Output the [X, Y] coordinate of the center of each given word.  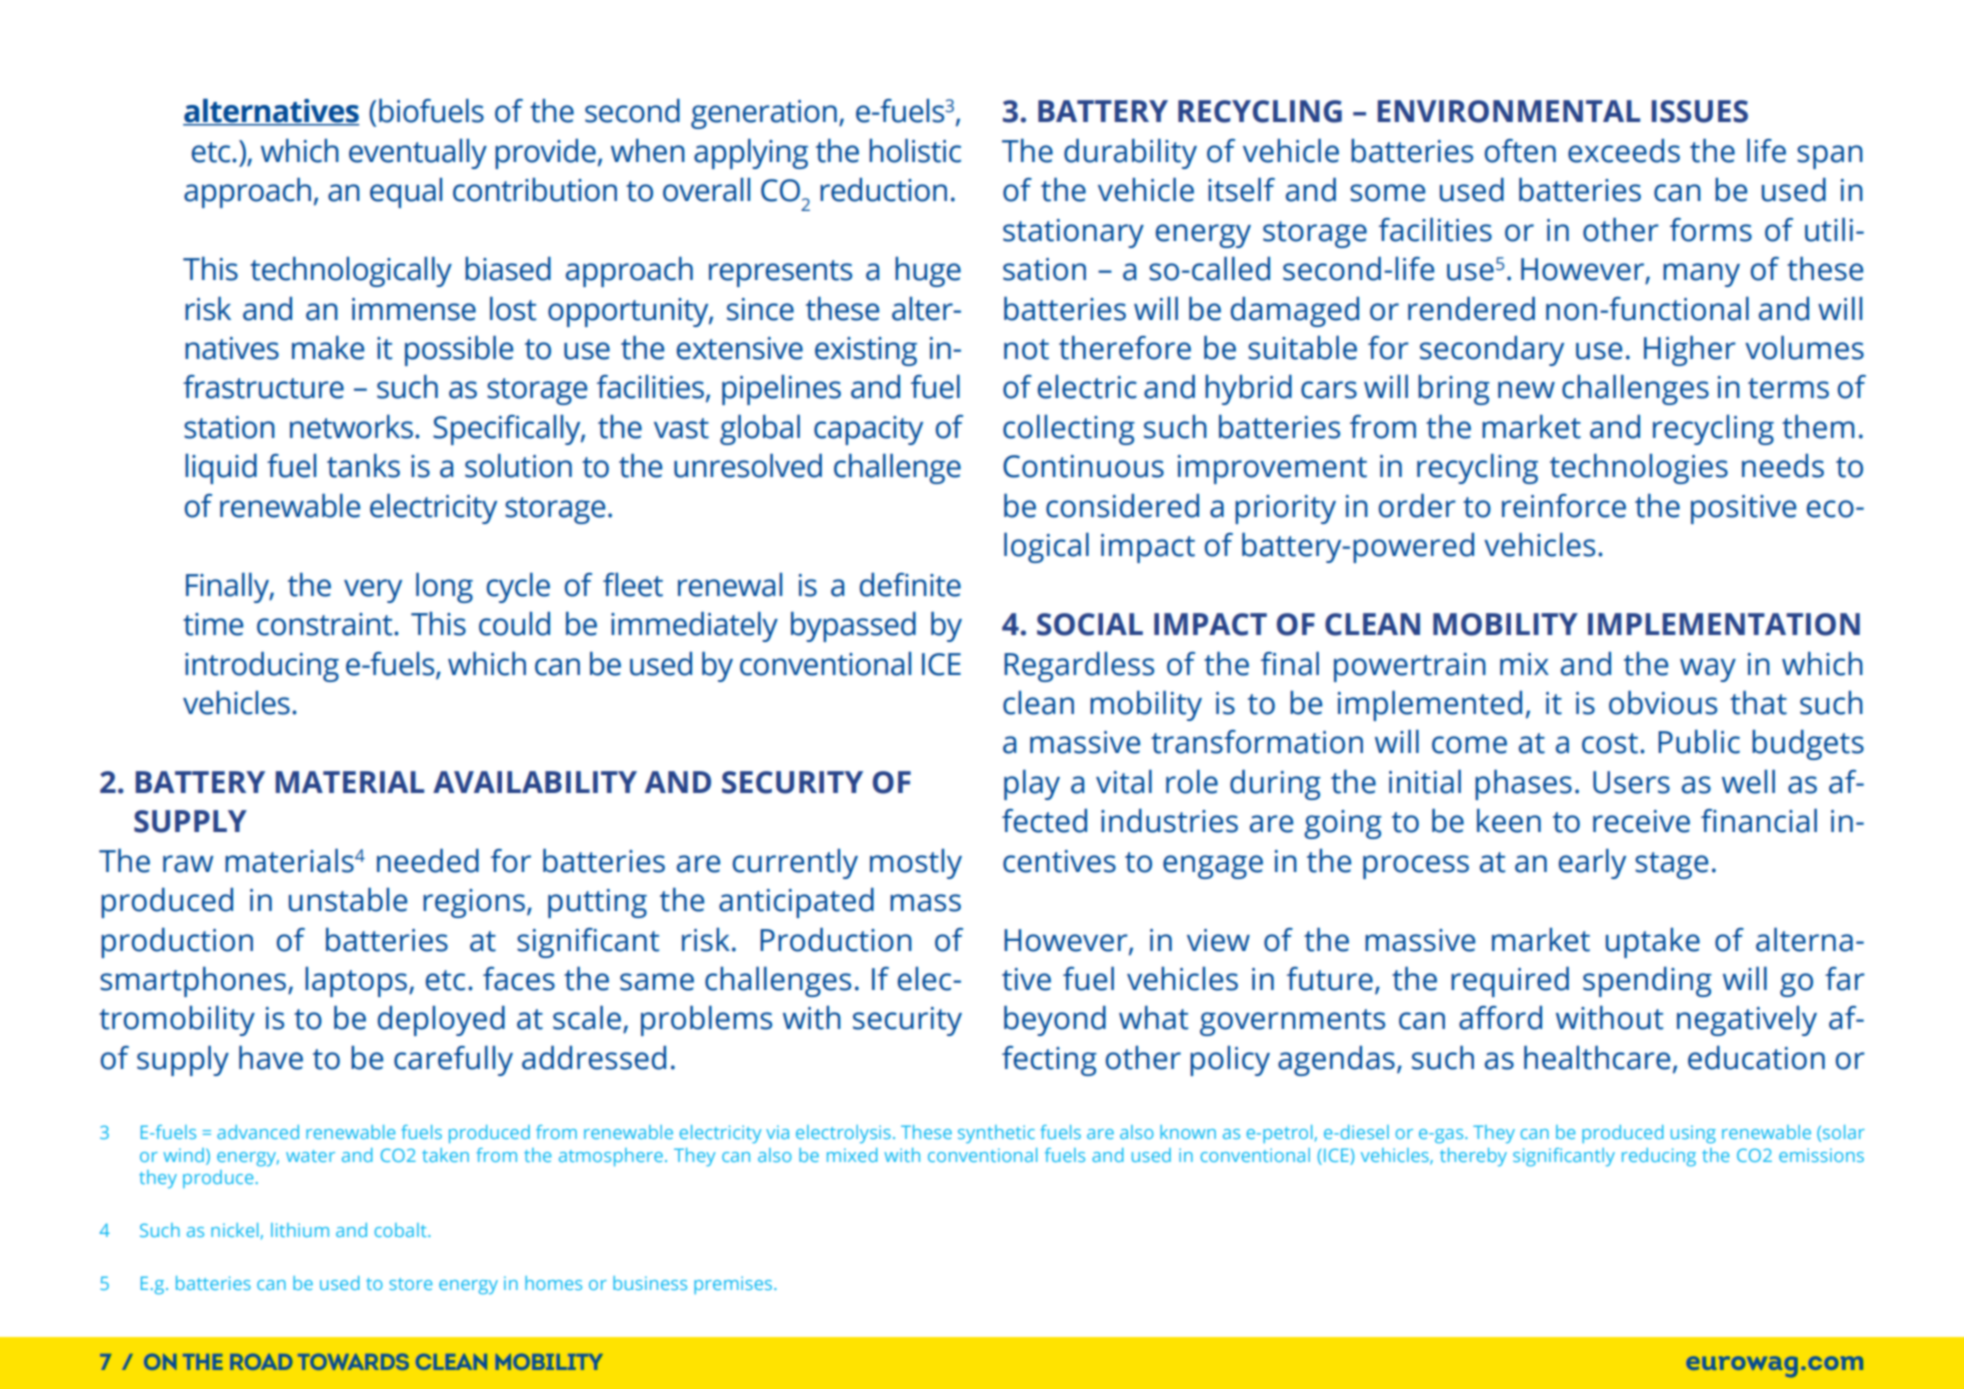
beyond [1055, 1021]
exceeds [1624, 151]
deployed [441, 1021]
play [1032, 785]
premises [733, 1285]
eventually [418, 154]
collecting [1069, 430]
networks [351, 427]
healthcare [1597, 1058]
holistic [915, 151]
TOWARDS [353, 1361]
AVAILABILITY [535, 782]
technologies [1639, 469]
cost [1610, 743]
